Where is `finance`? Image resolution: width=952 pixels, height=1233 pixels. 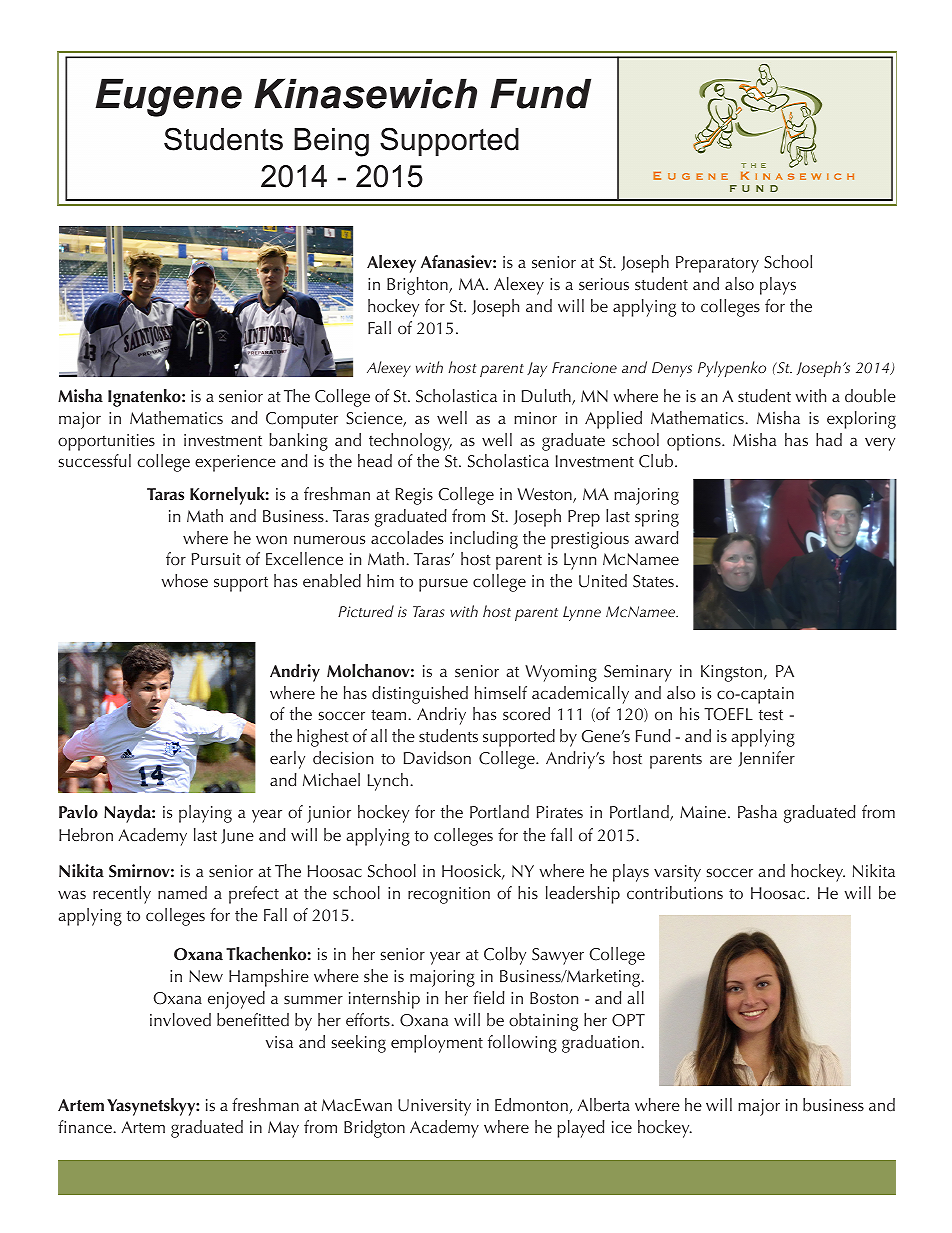
finance is located at coordinates (85, 1126).
